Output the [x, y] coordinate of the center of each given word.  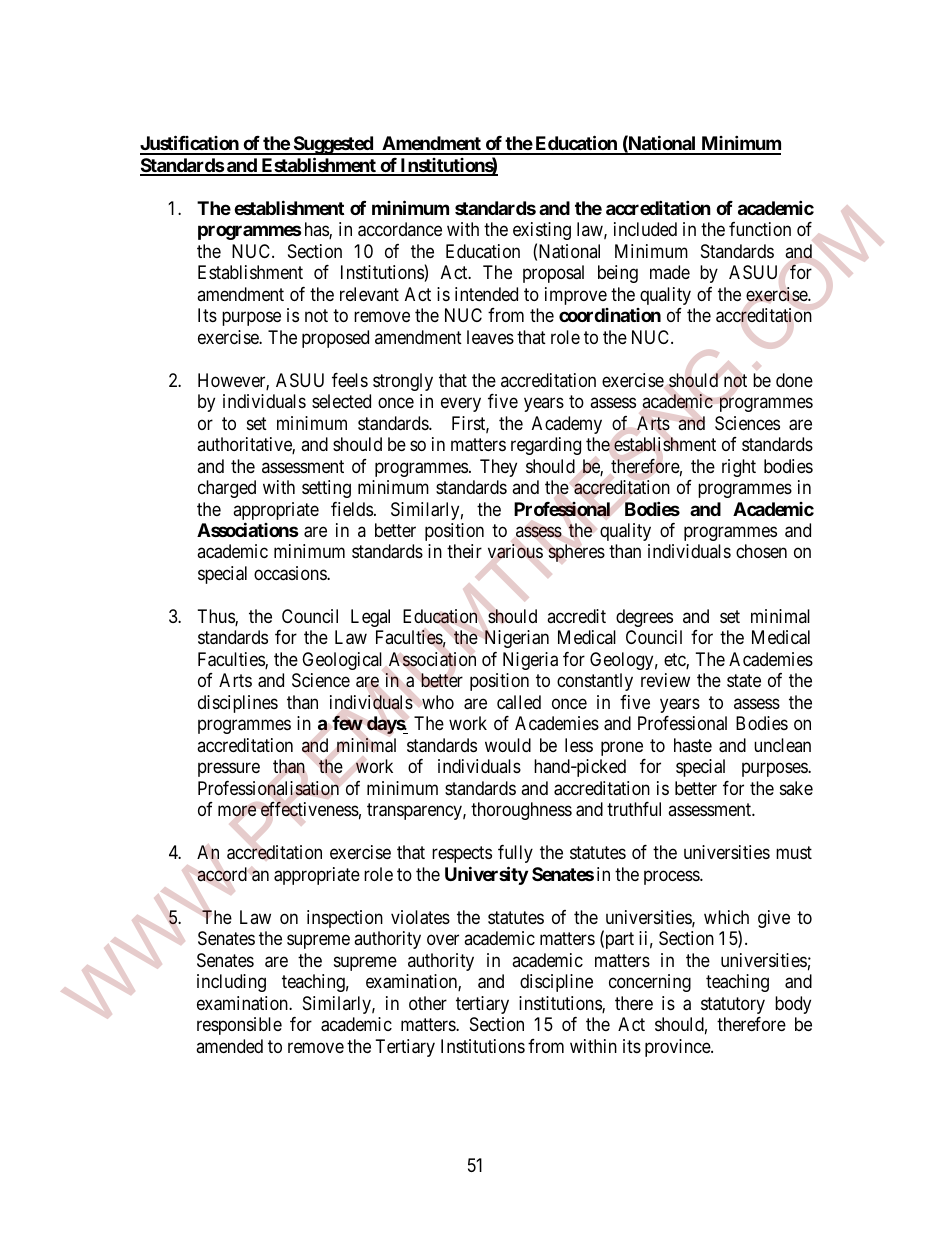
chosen [761, 551]
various [515, 551]
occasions [291, 573]
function [760, 229]
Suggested [333, 145]
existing [542, 231]
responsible [239, 1026]
